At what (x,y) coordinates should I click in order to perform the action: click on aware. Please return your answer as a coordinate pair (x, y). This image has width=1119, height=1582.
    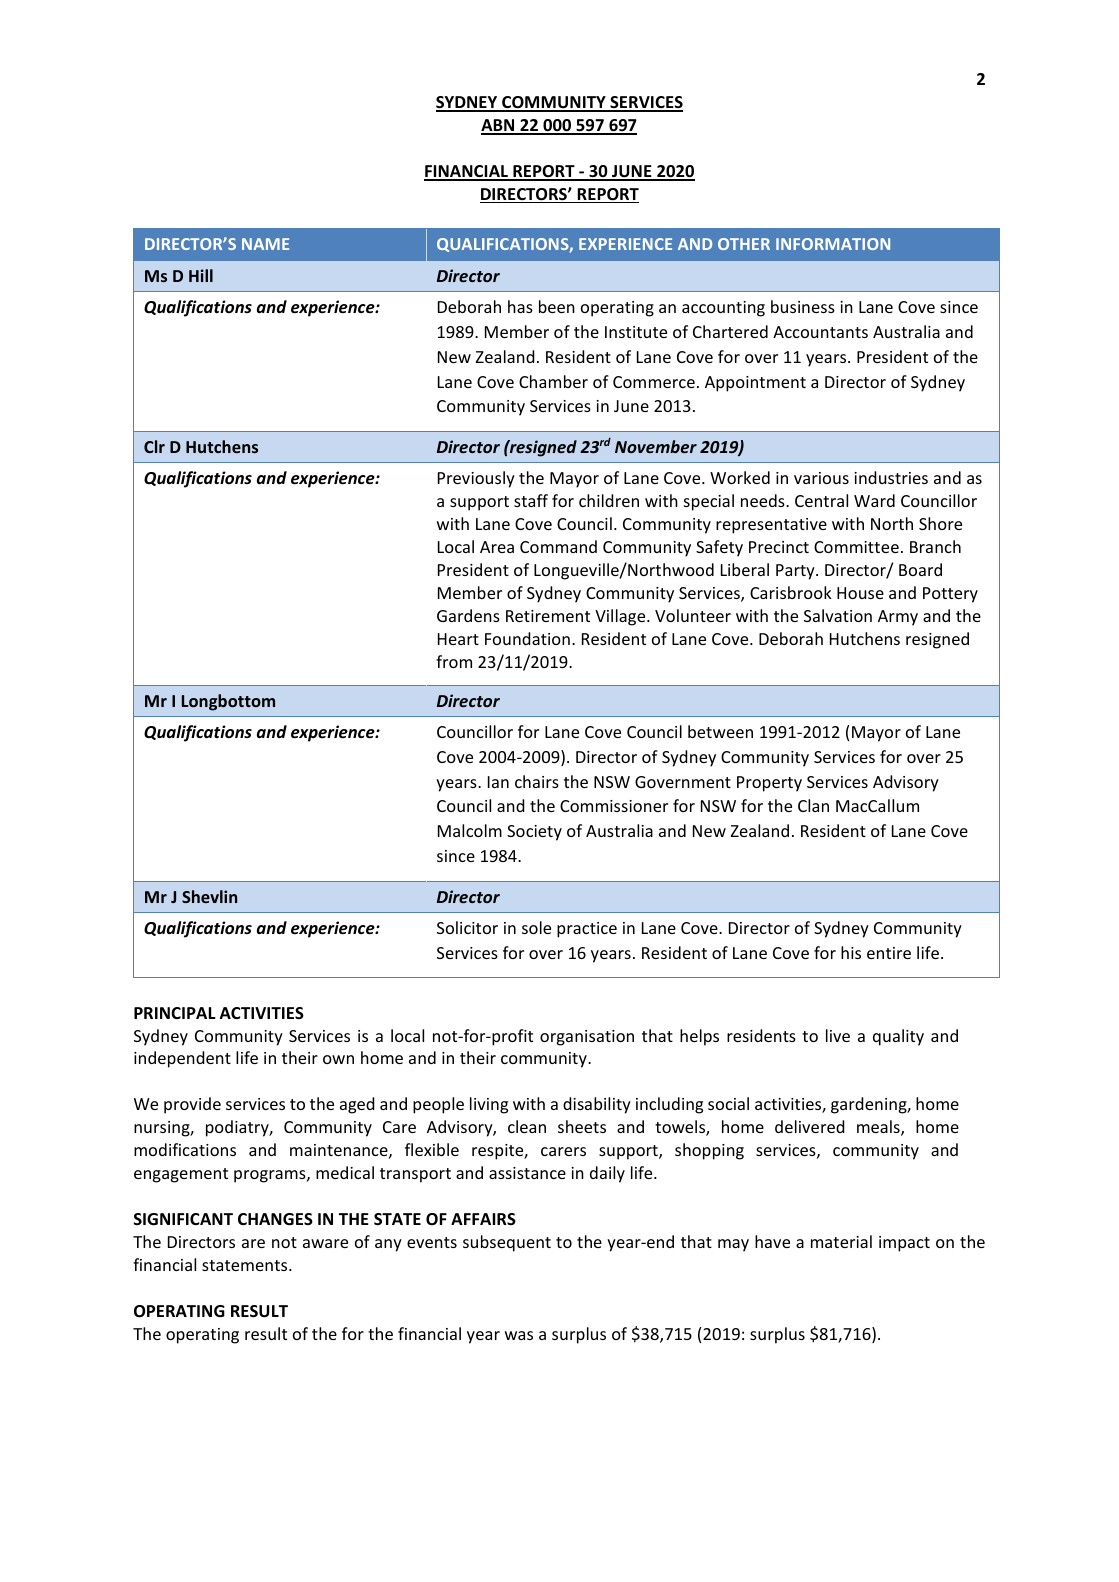
    Looking at the image, I should click on (325, 1243).
